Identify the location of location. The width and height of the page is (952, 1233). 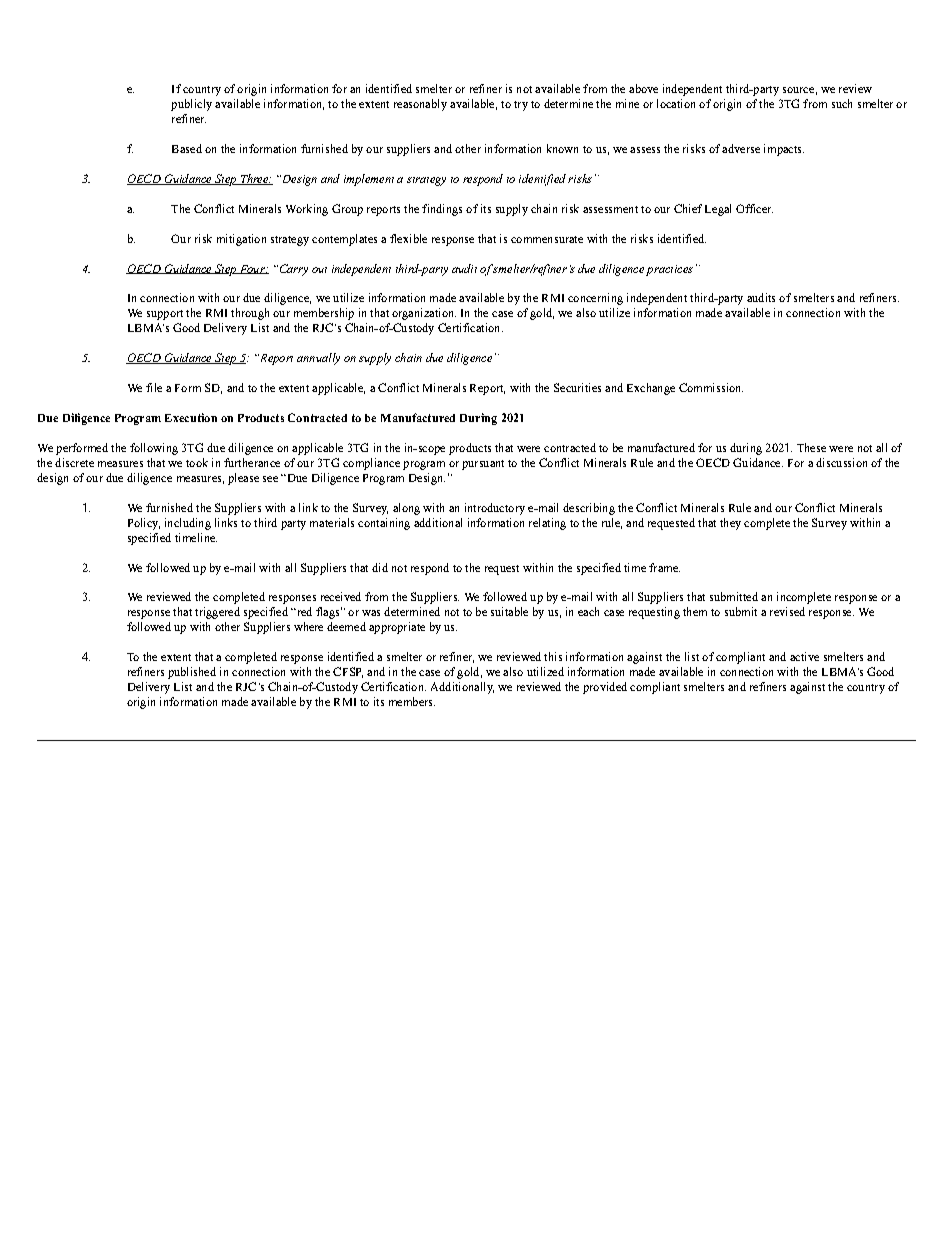
(676, 103).
